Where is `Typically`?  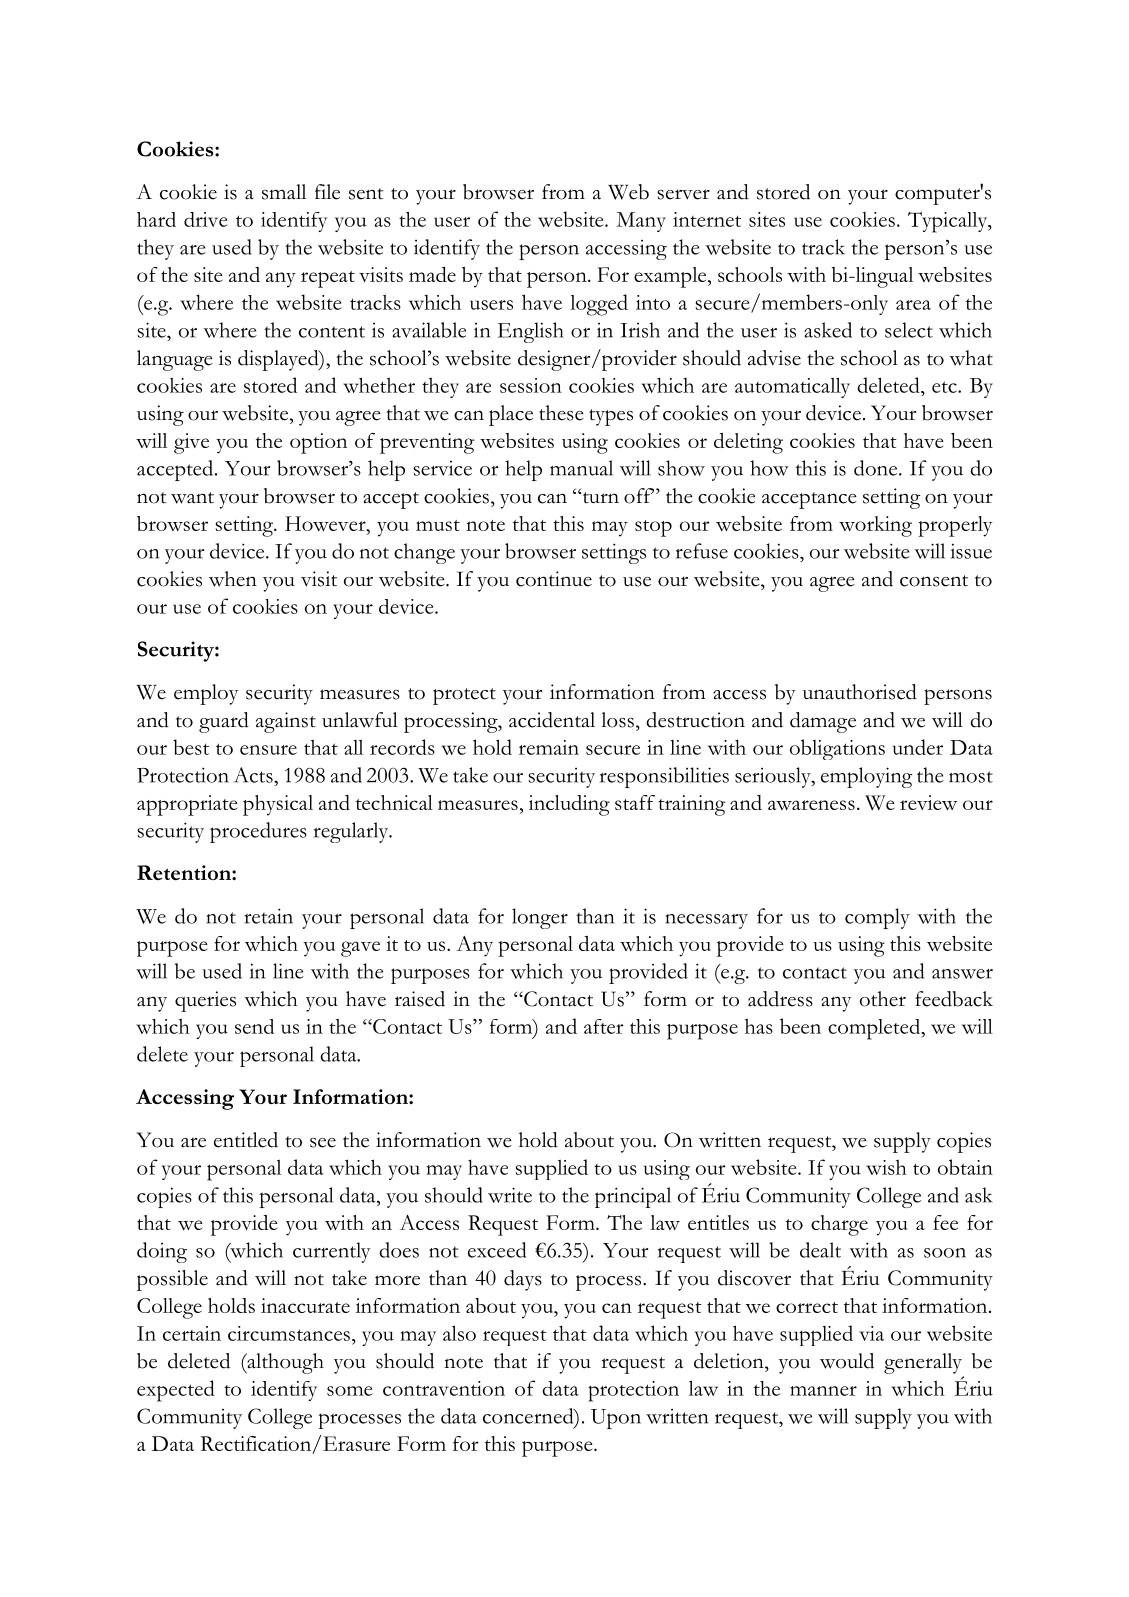 Typically is located at coordinates (949, 222).
